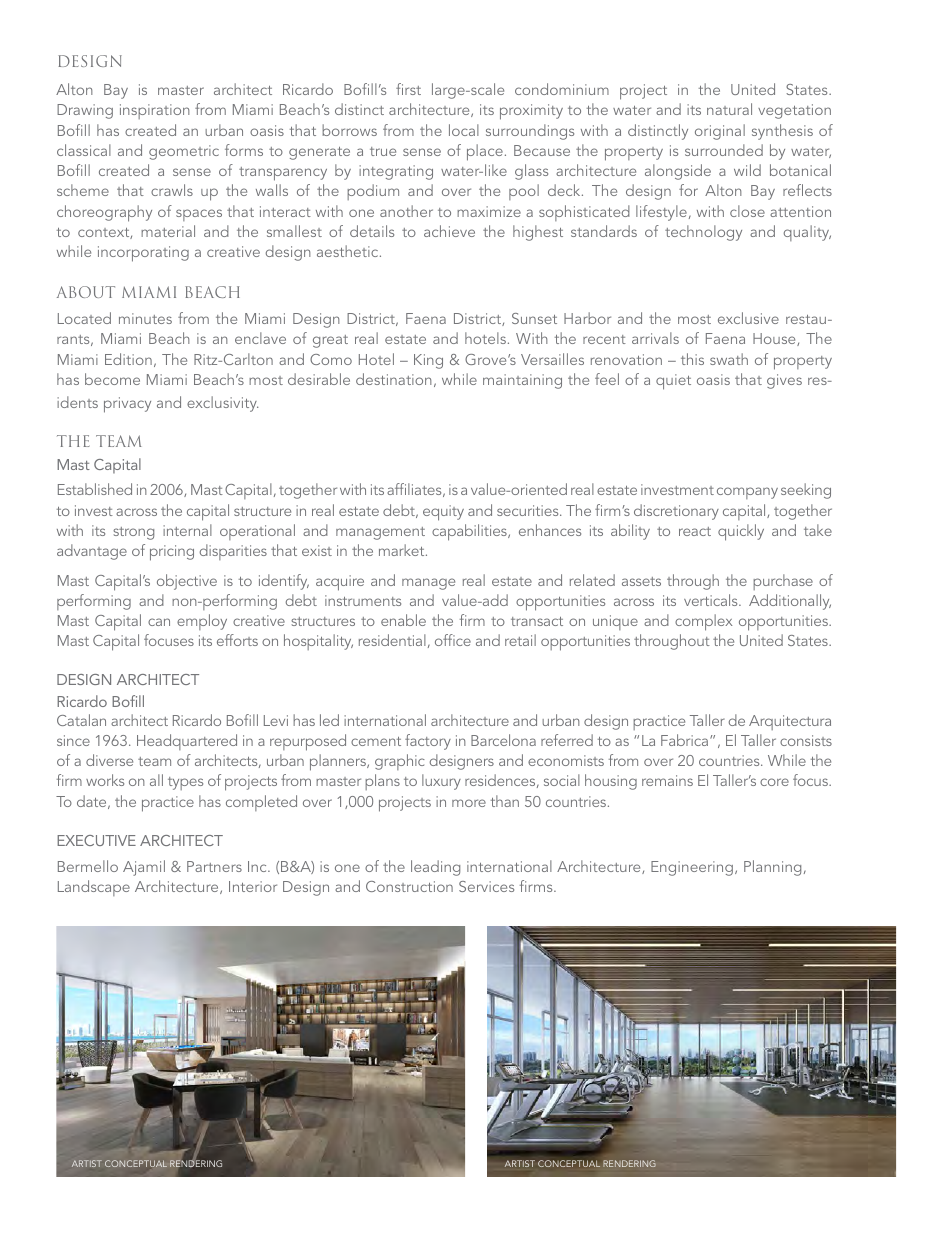 The image size is (952, 1233). What do you see at coordinates (214, 866) in the screenshot?
I see `Partners` at bounding box center [214, 866].
